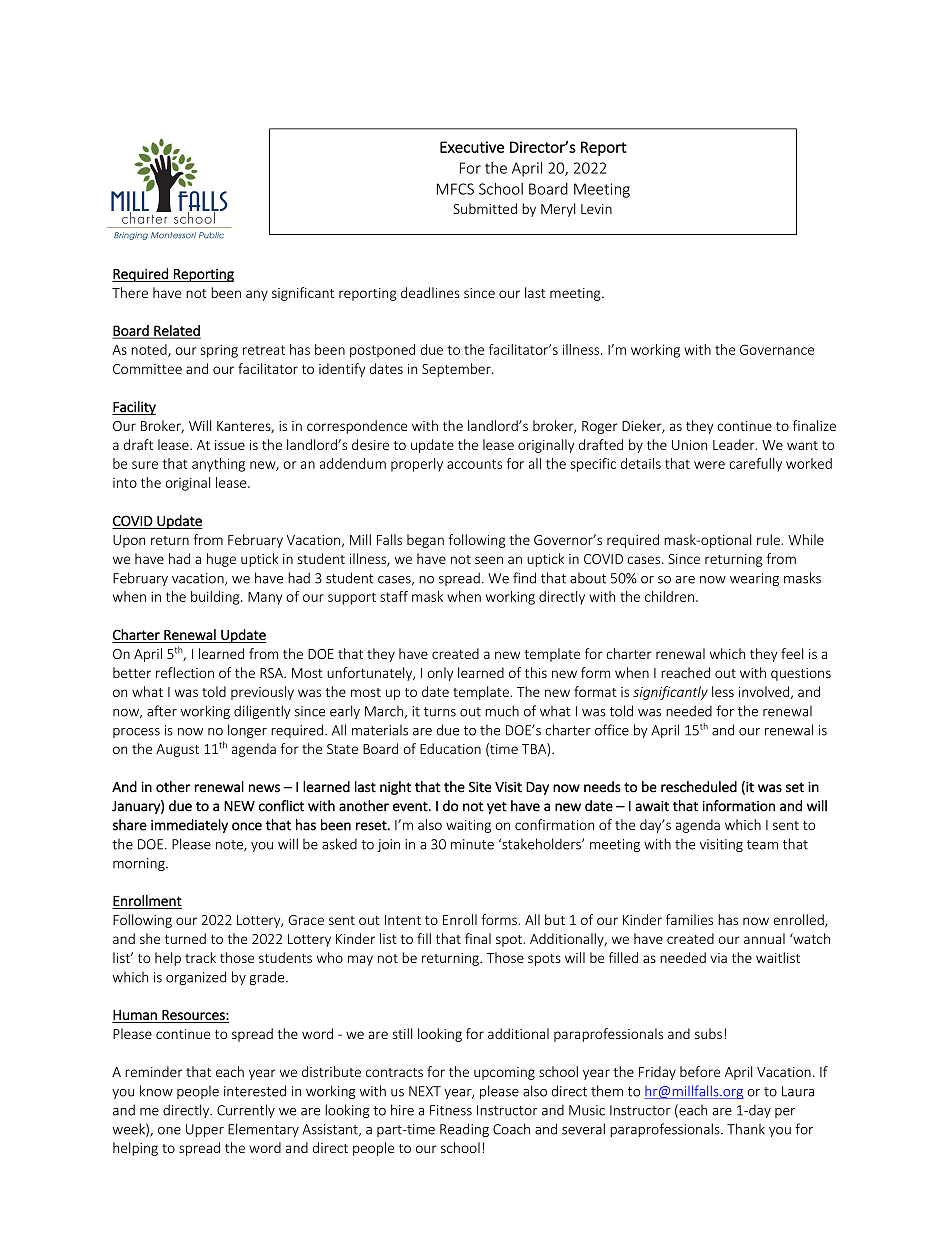 The width and height of the page is (952, 1233). What do you see at coordinates (440, 674) in the page?
I see `only` at bounding box center [440, 674].
